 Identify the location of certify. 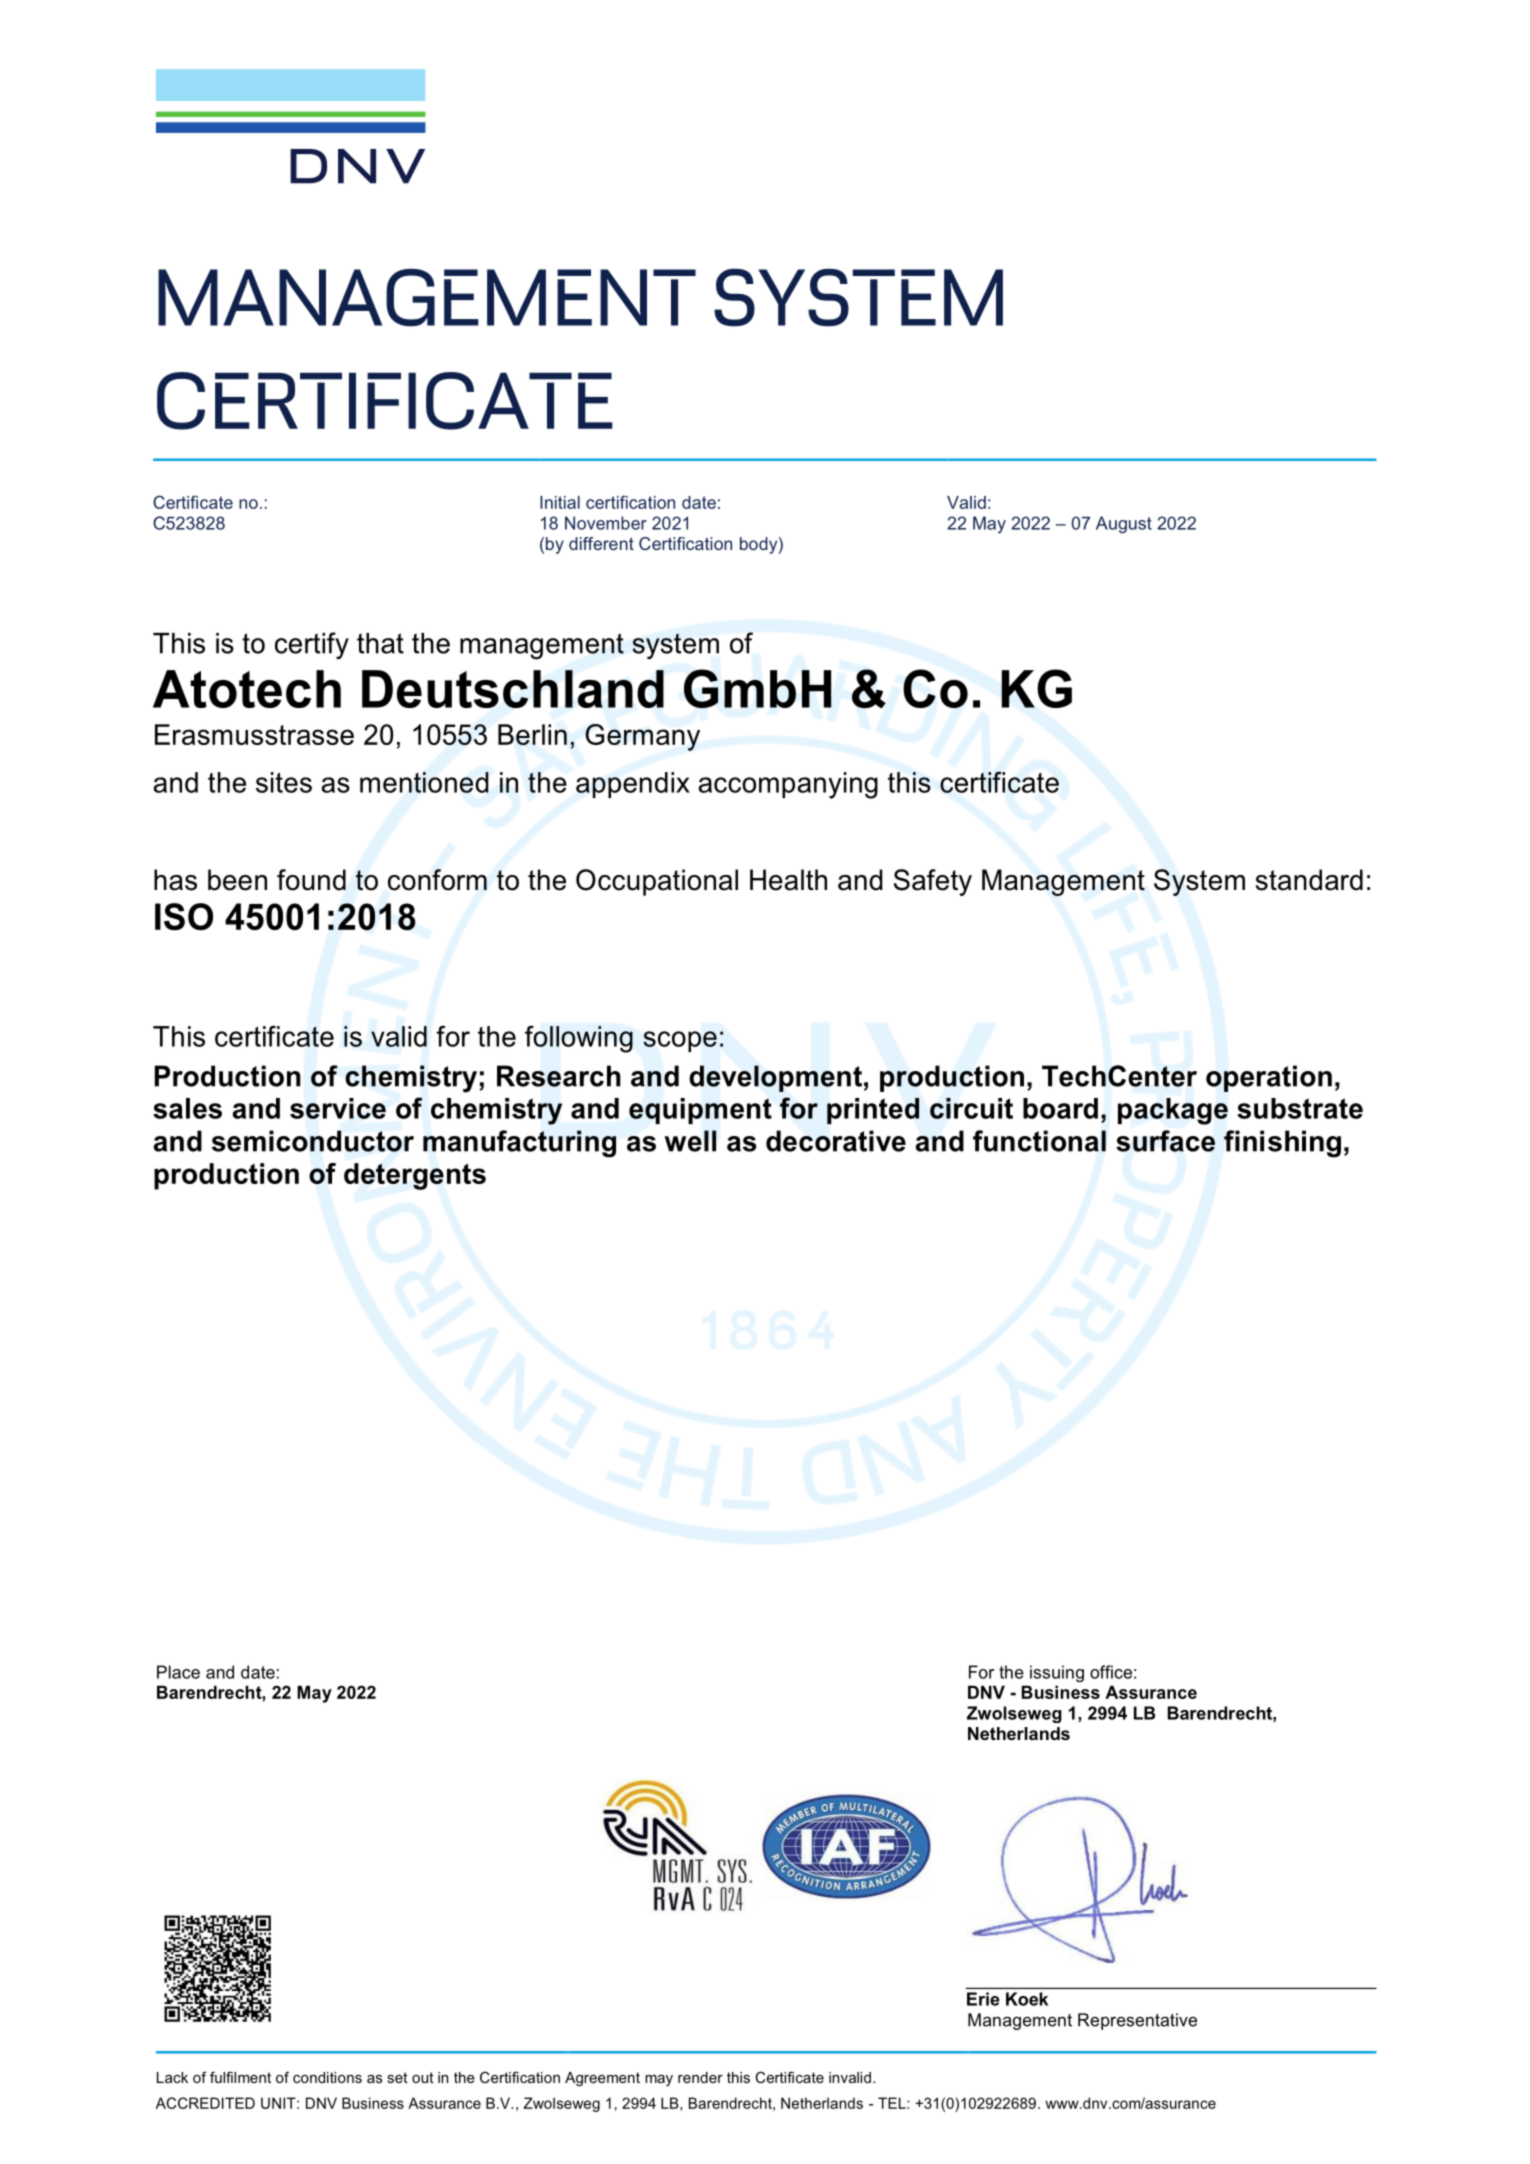
(312, 645).
